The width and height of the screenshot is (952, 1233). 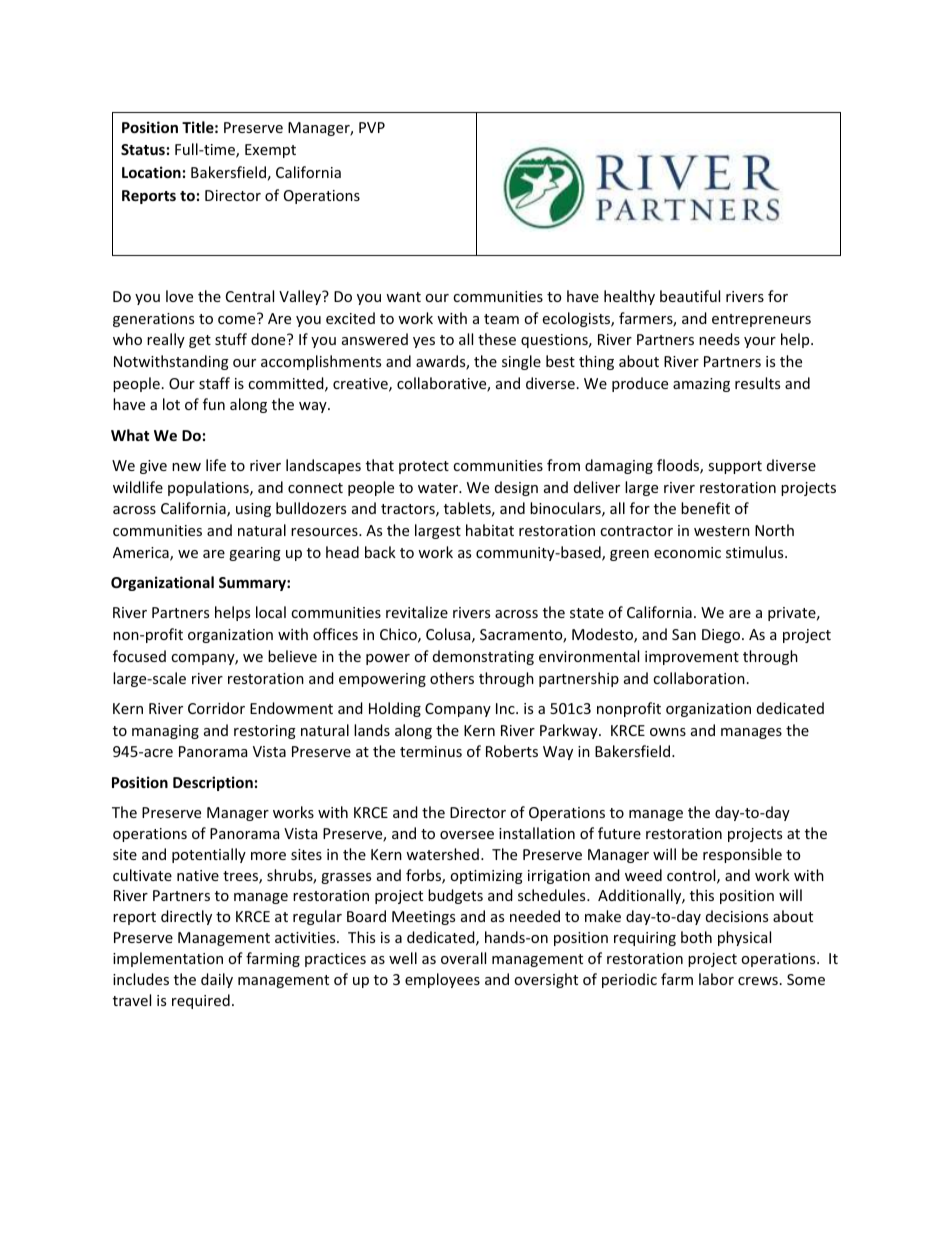 I want to click on employees, so click(x=442, y=980).
